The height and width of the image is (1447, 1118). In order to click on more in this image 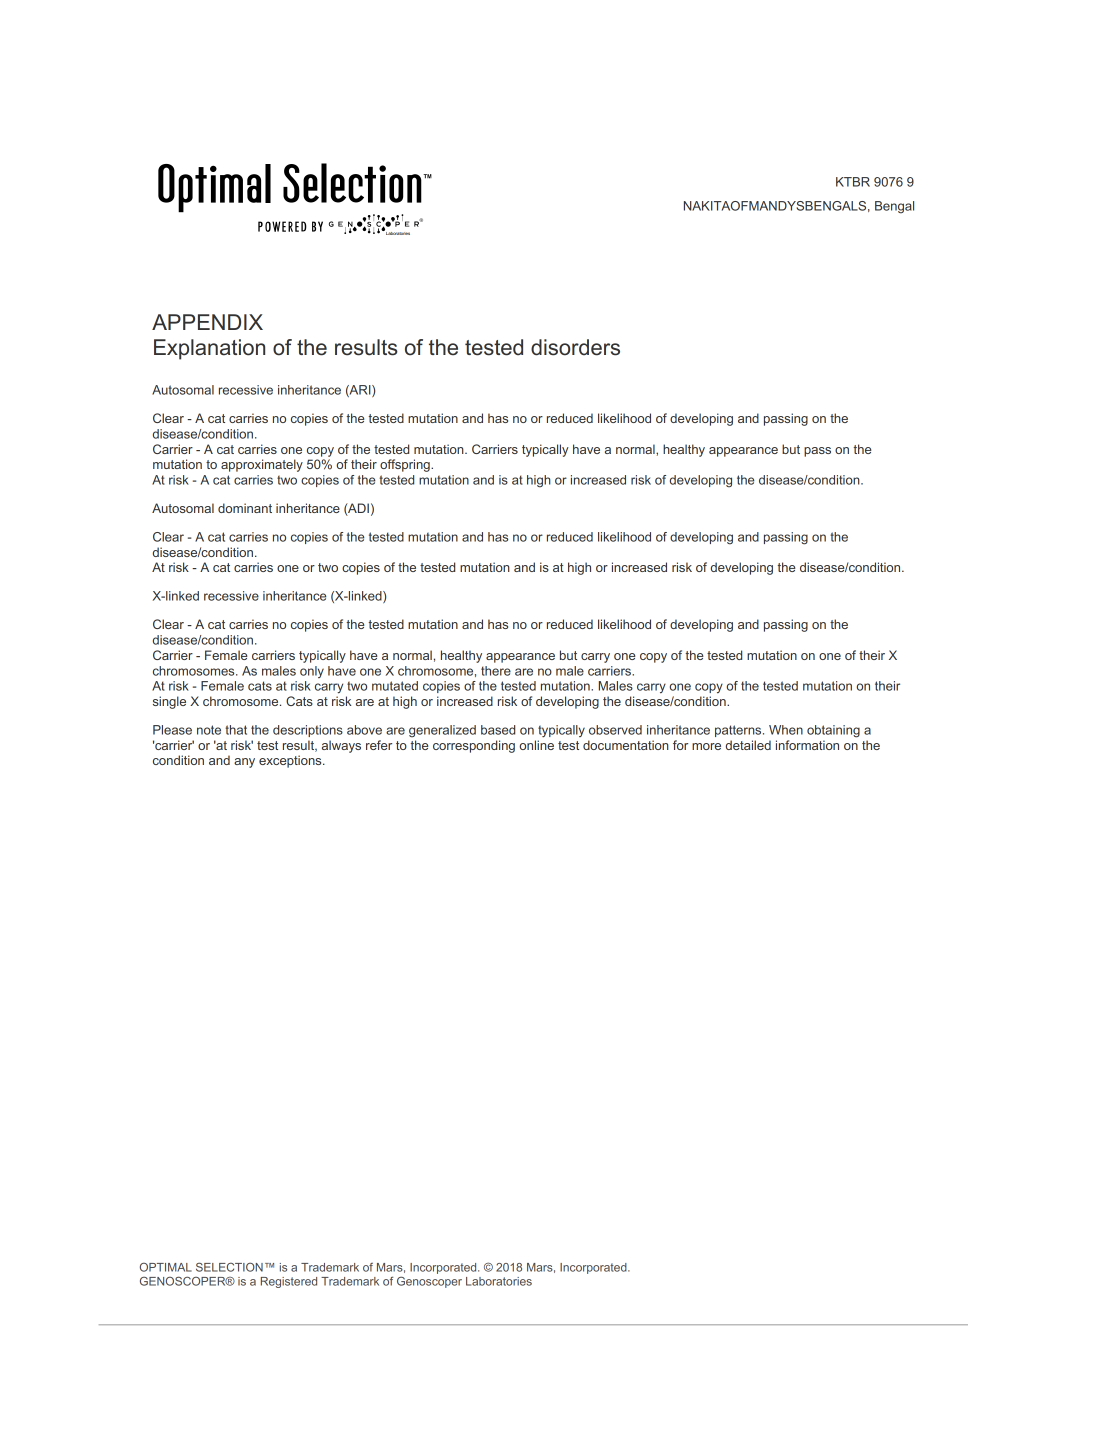, I will do `click(706, 746)`.
